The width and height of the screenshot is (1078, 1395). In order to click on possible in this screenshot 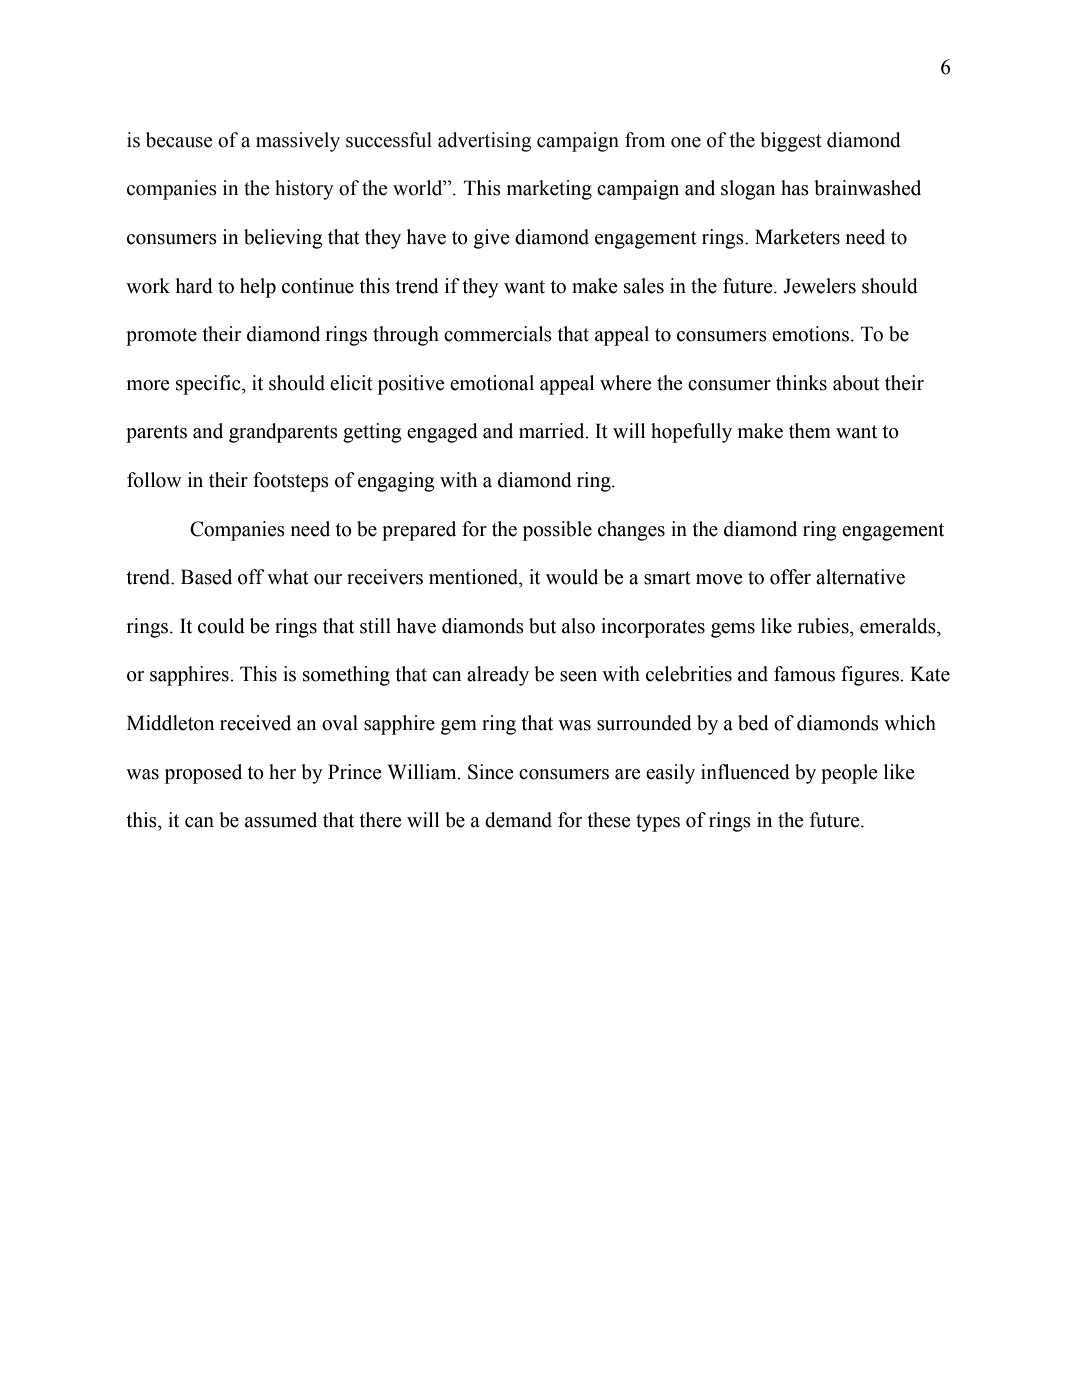, I will do `click(557, 531)`.
